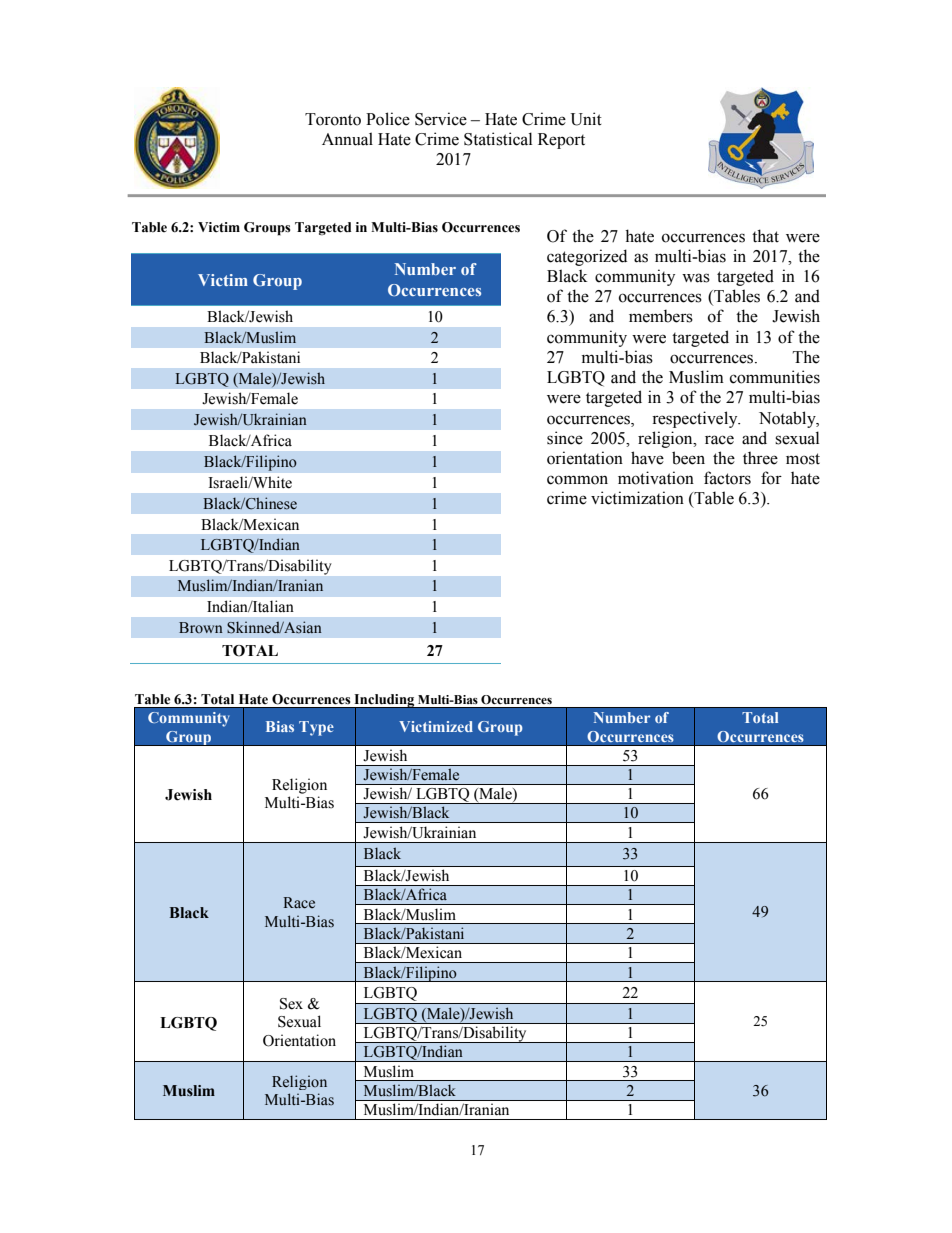 Image resolution: width=952 pixels, height=1233 pixels. Describe the element at coordinates (561, 141) in the page. I see `Report` at that location.
